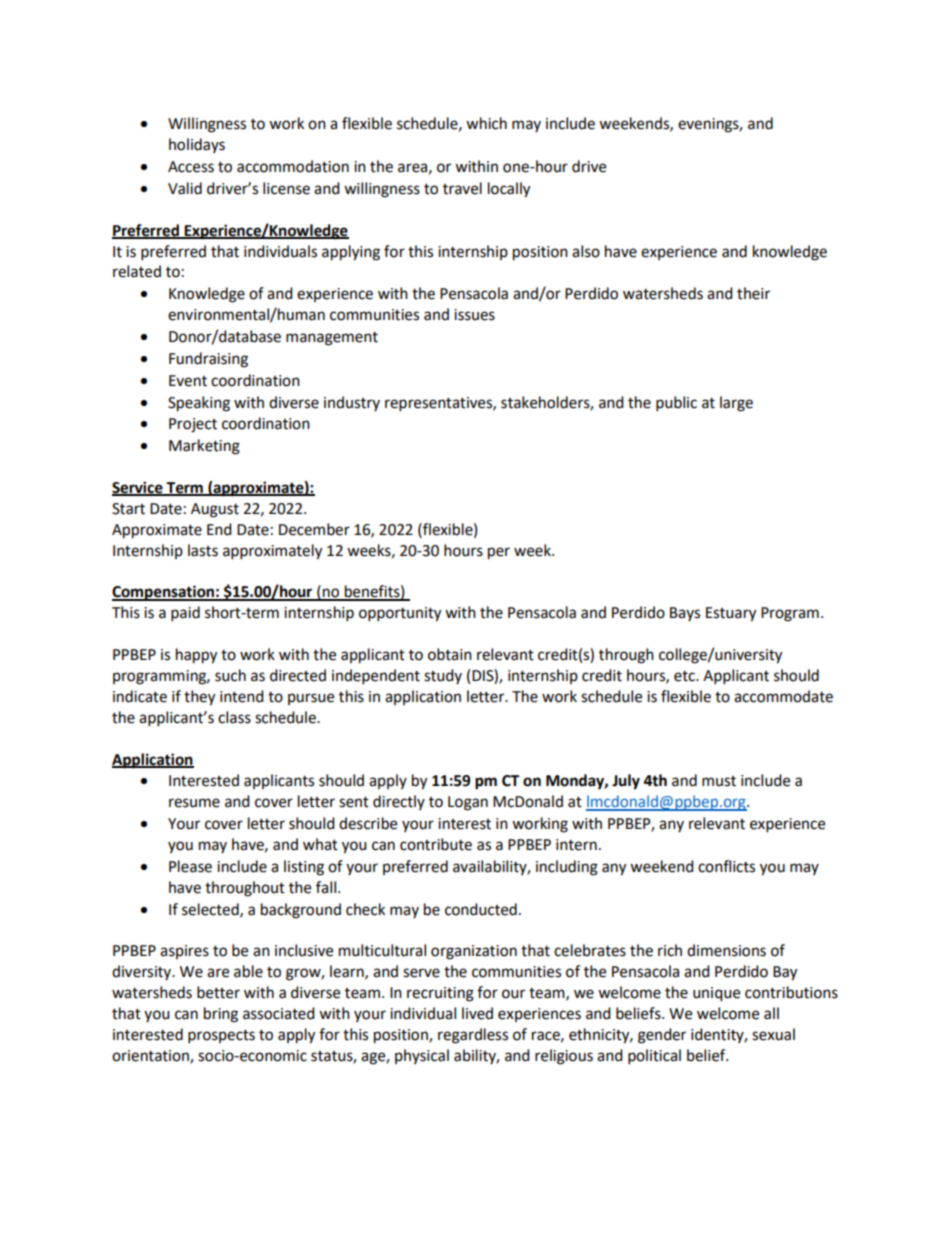 The height and width of the screenshot is (1233, 952). What do you see at coordinates (197, 145) in the screenshot?
I see `holidays` at bounding box center [197, 145].
